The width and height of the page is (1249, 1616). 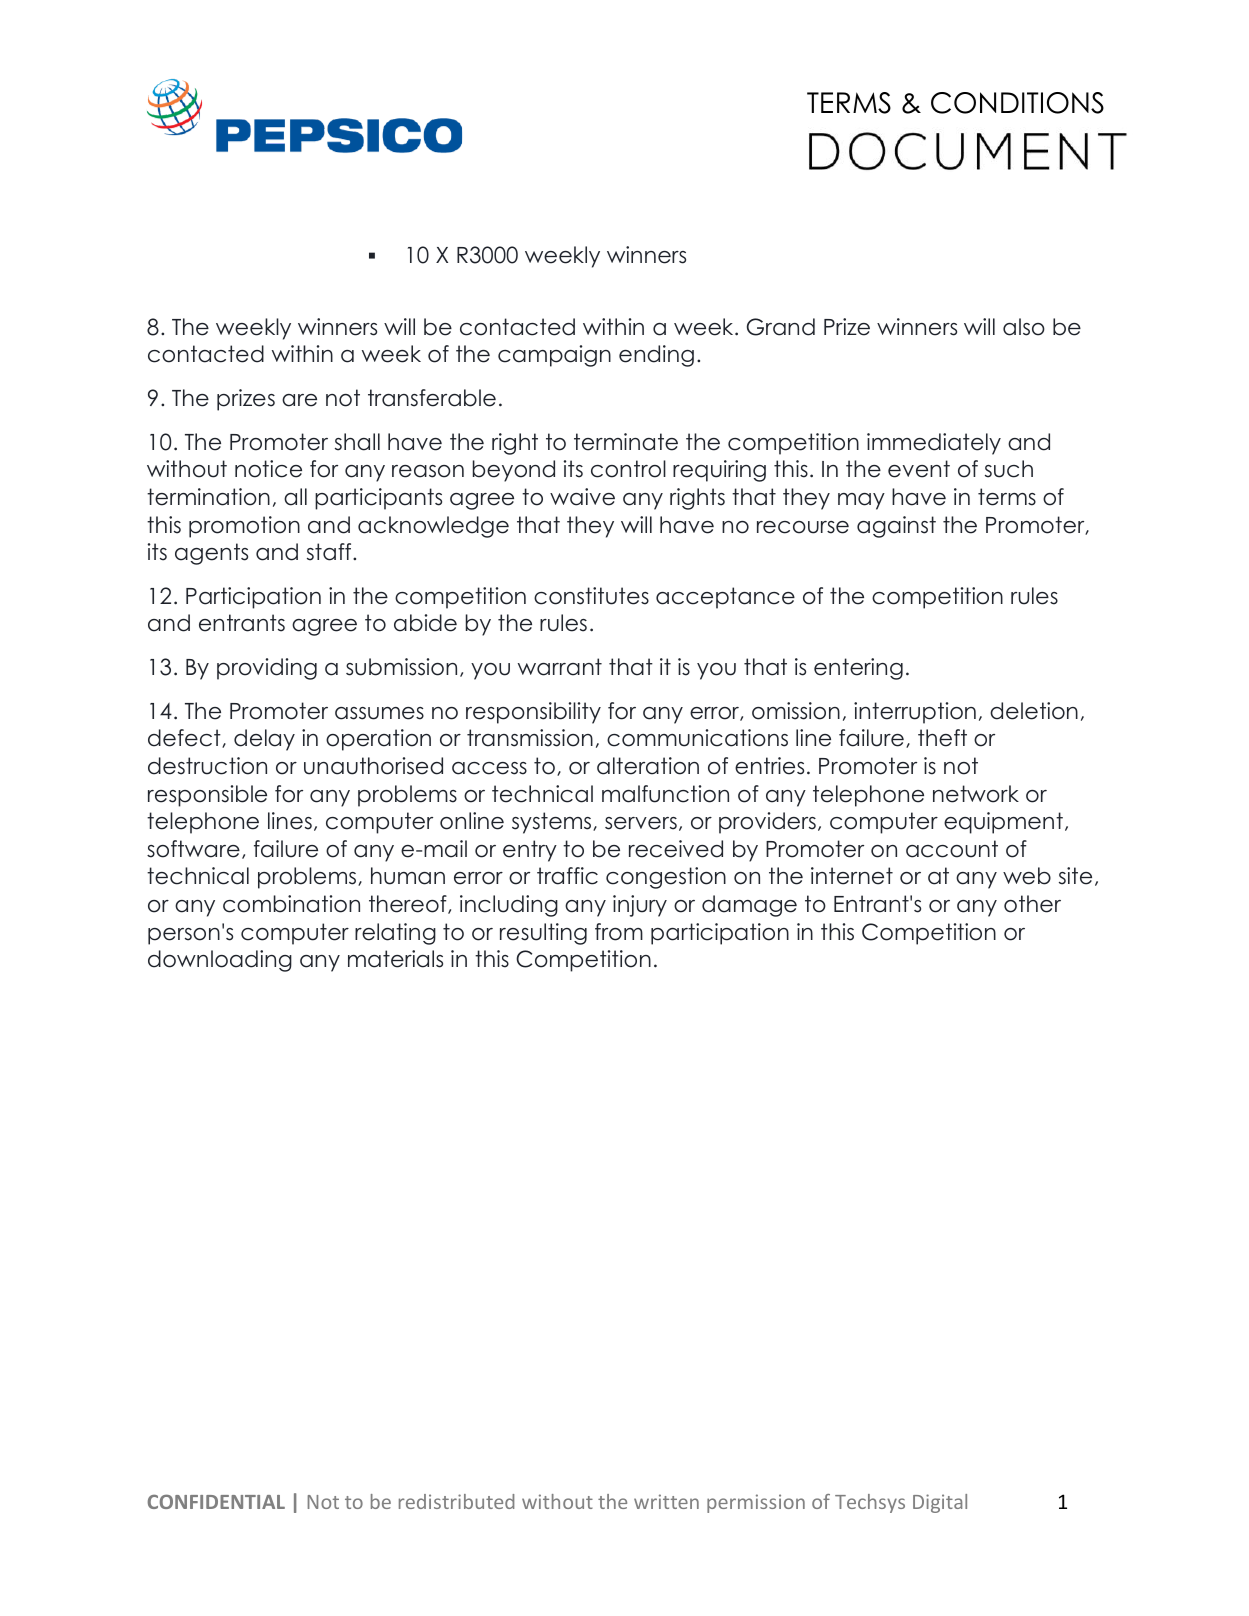 I want to click on other, so click(x=1032, y=904).
